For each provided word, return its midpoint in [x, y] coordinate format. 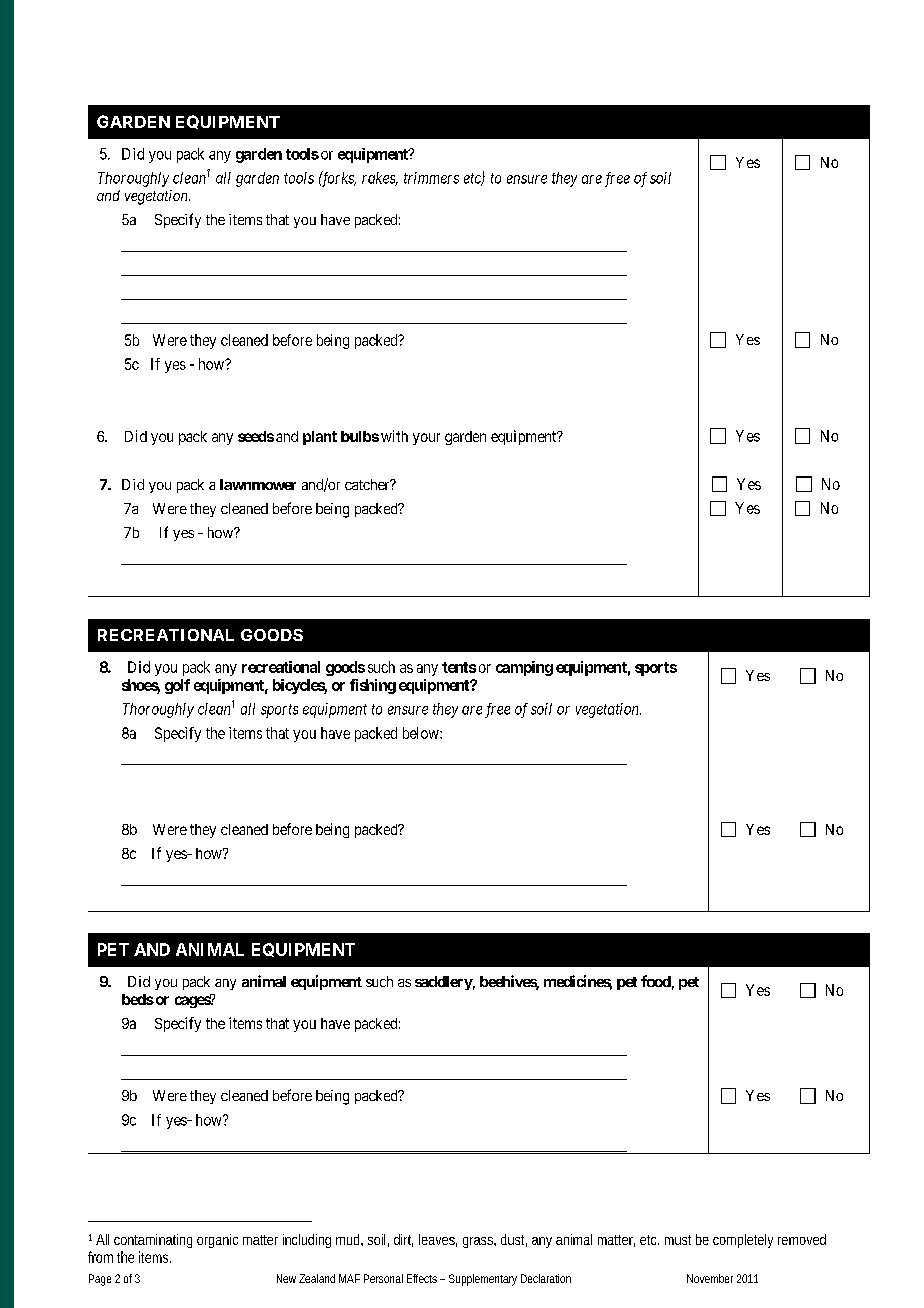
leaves [438, 1240]
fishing [373, 686]
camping [524, 668]
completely [743, 1241]
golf [177, 686]
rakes [380, 179]
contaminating [153, 1241]
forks [337, 179]
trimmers [431, 178]
